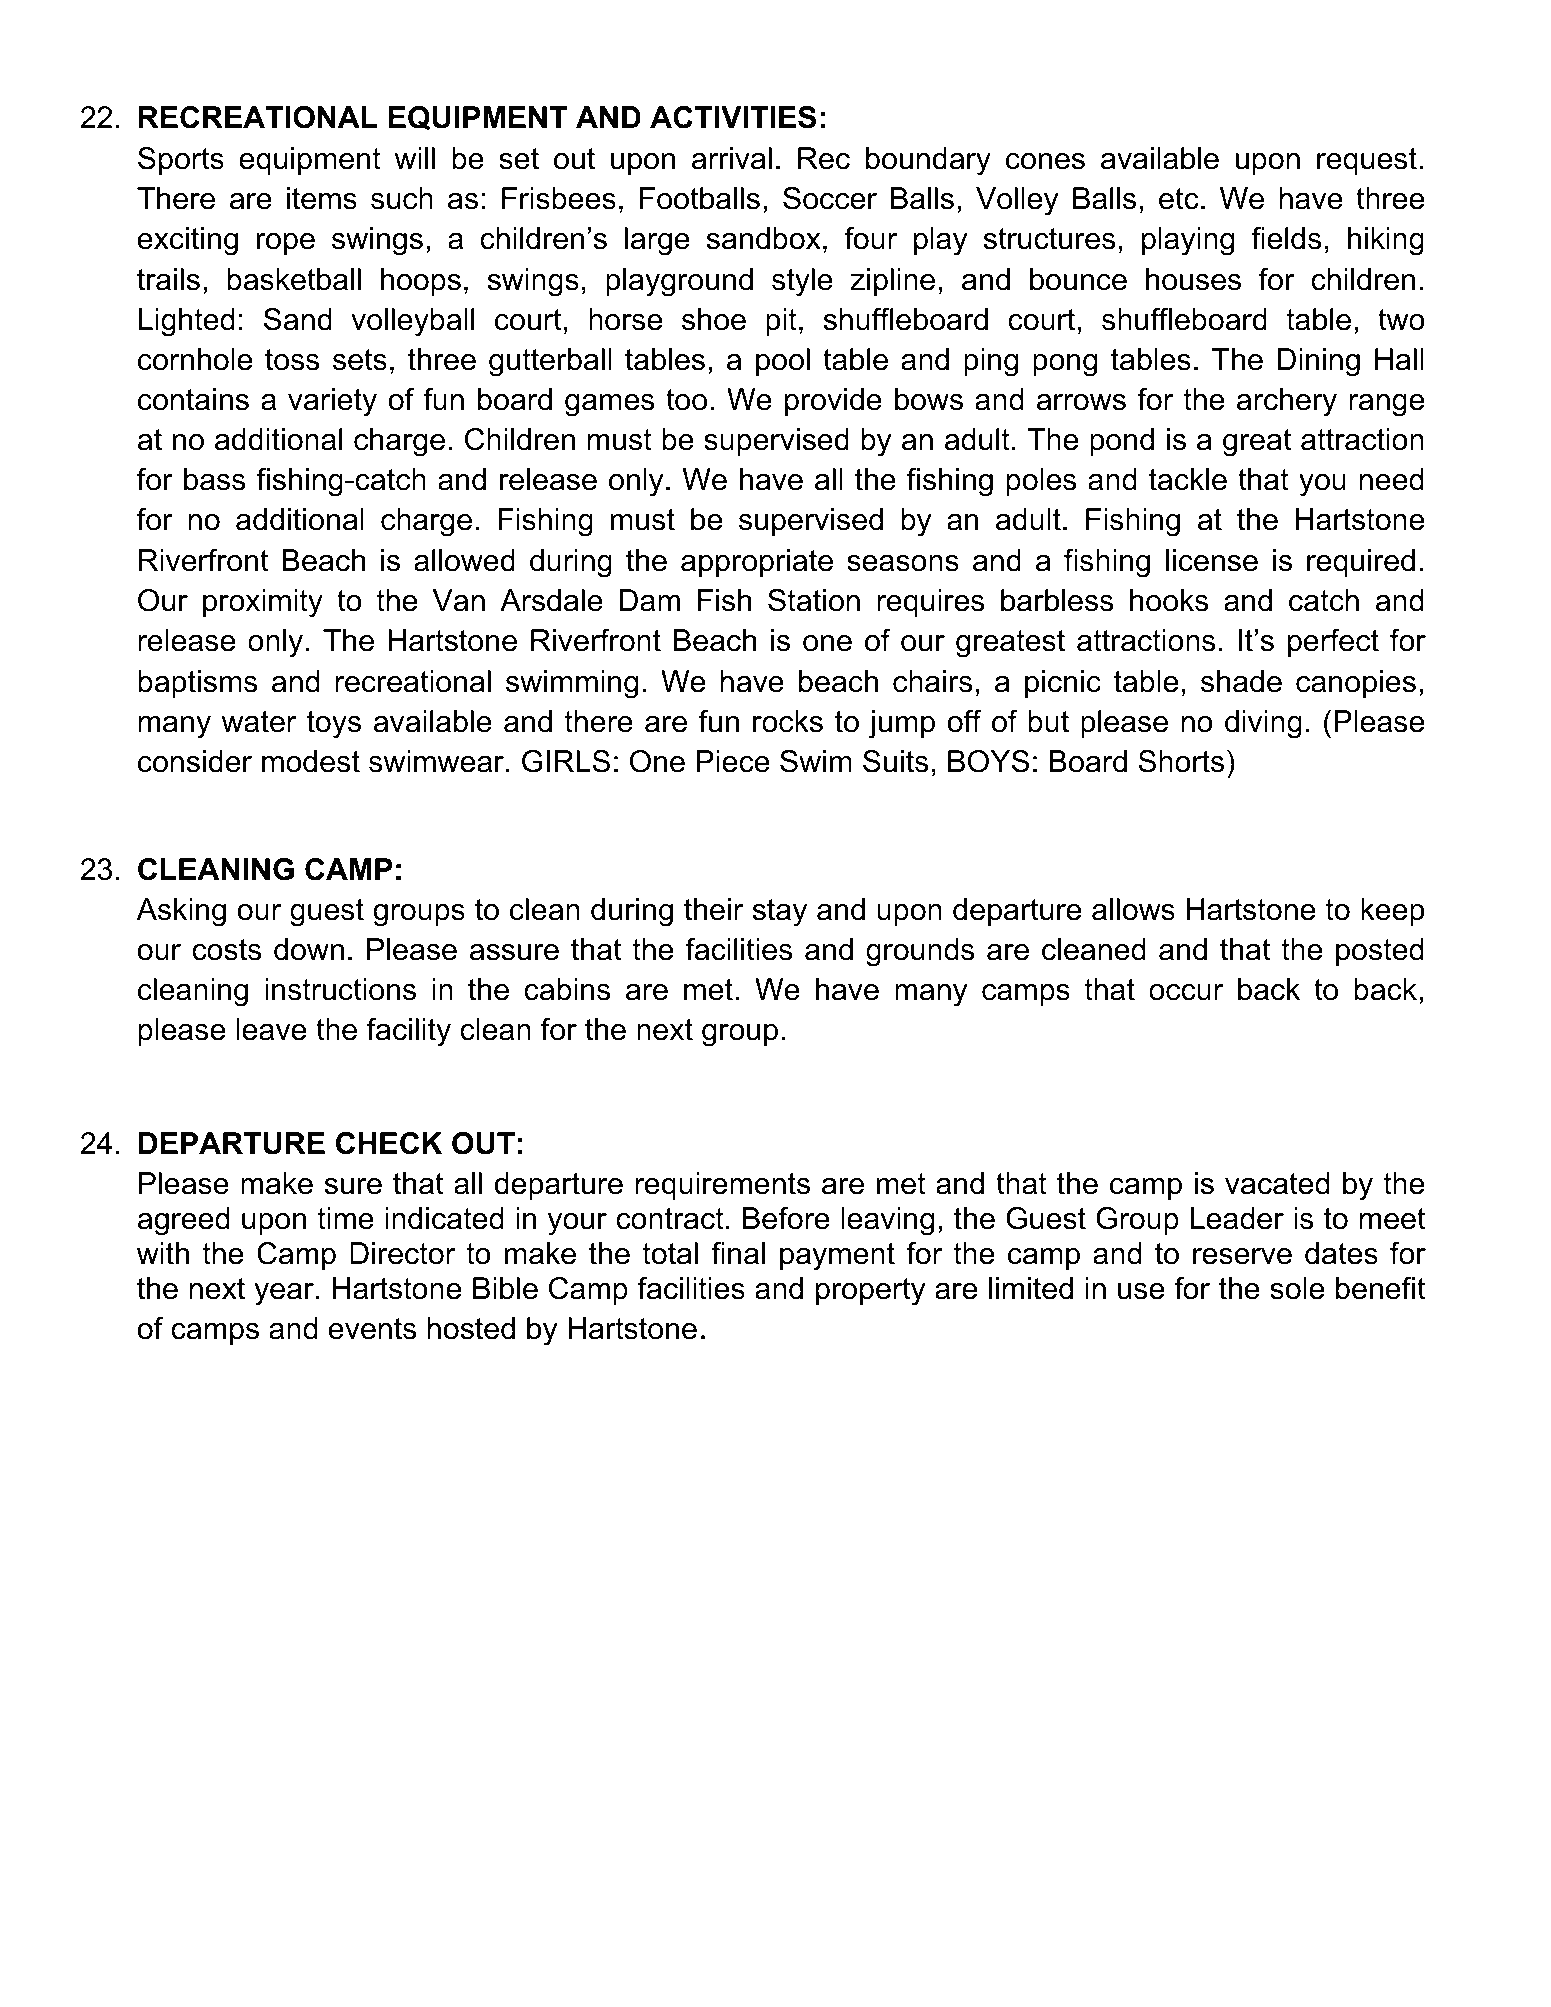 The width and height of the page is (1551, 2007). Describe the element at coordinates (1133, 909) in the page. I see `allows` at that location.
